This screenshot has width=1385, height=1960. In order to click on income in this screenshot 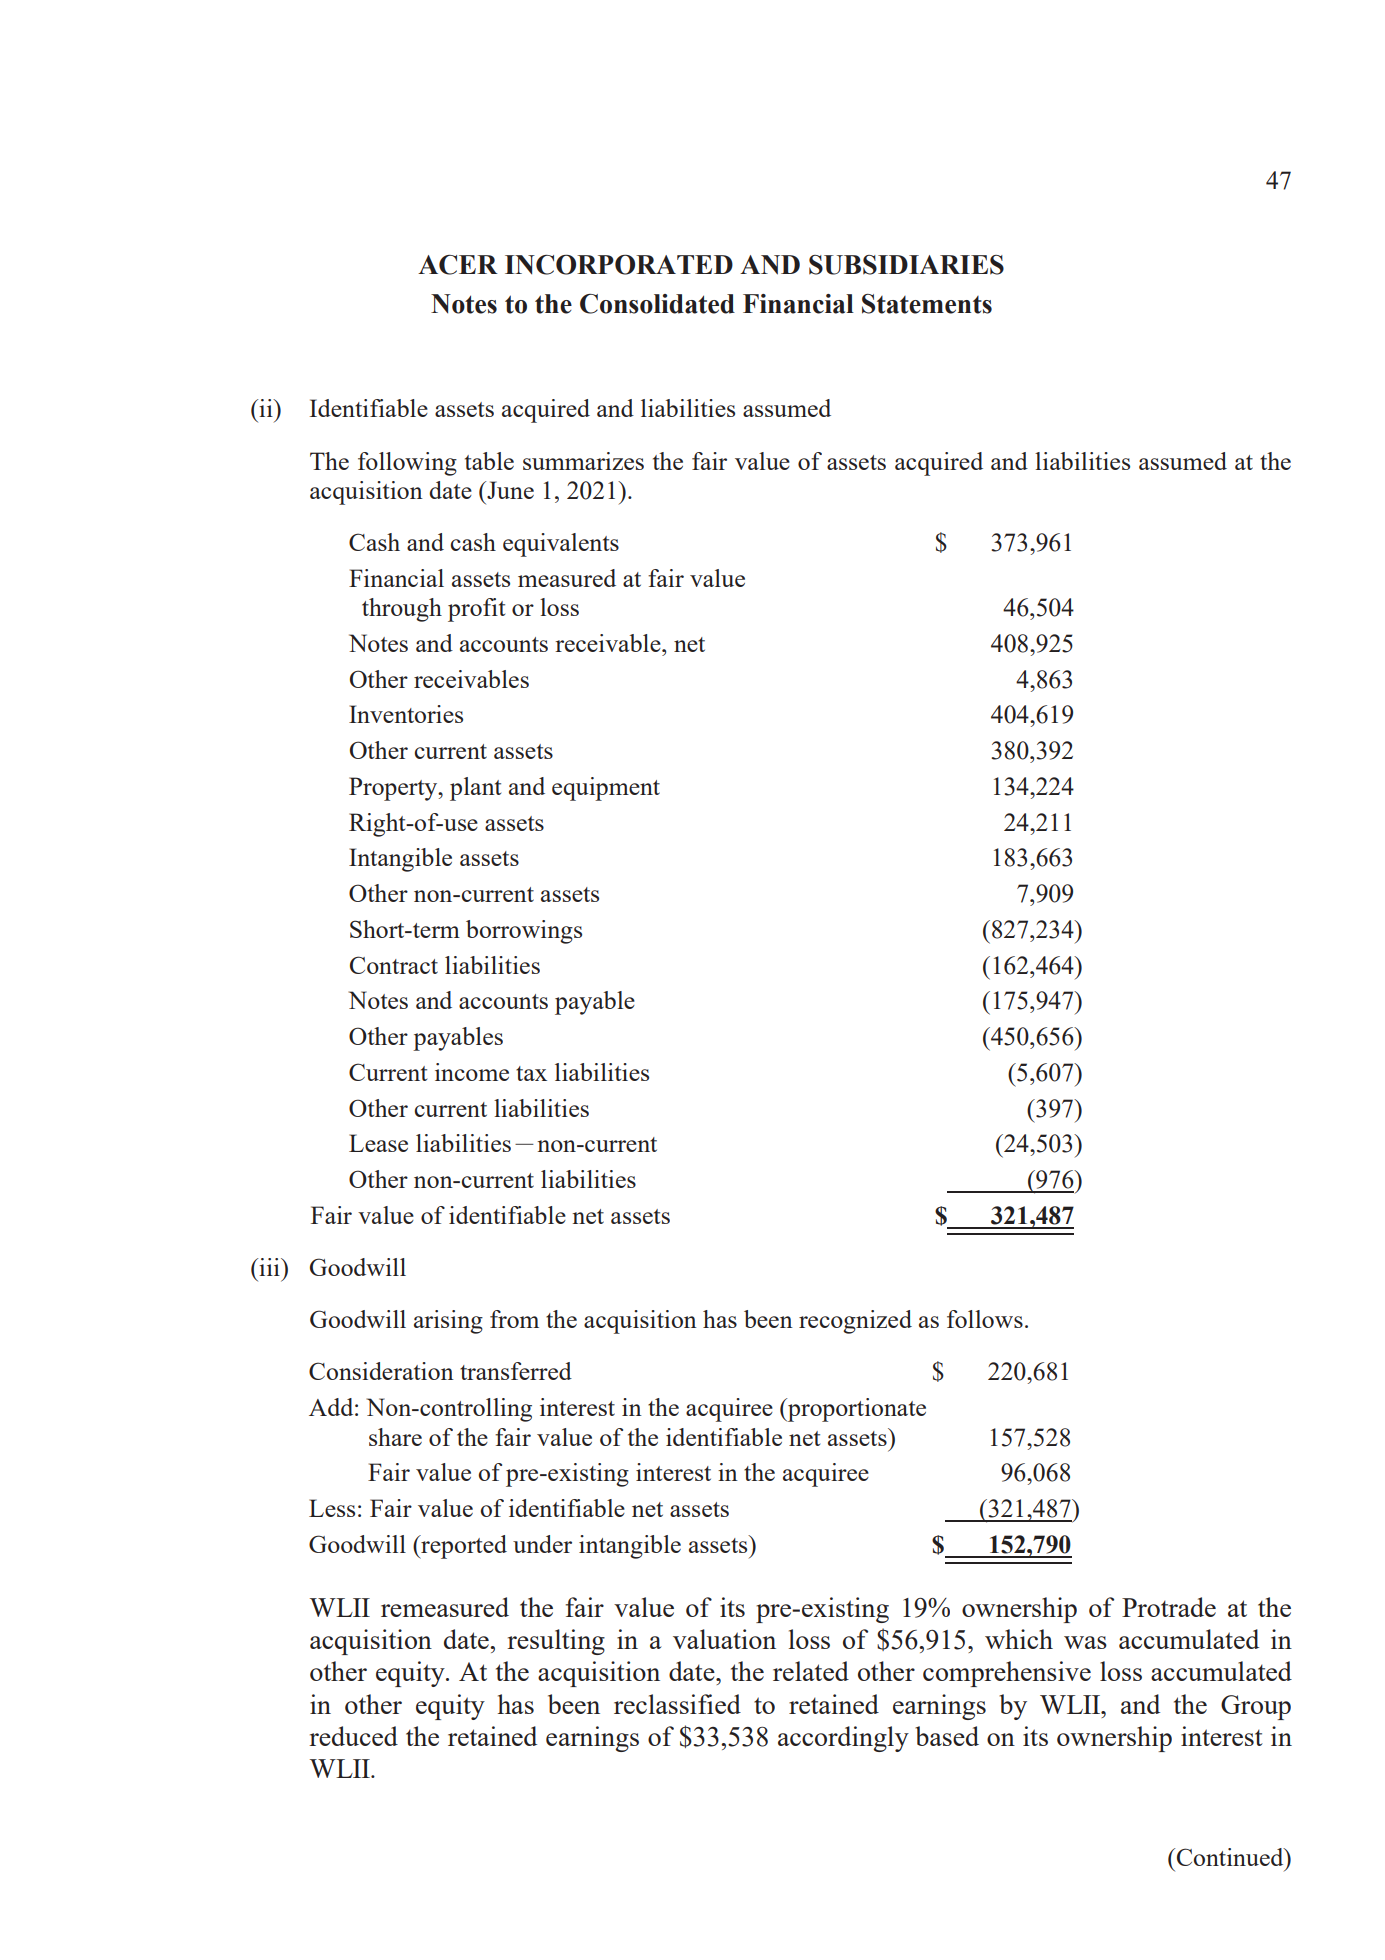, I will do `click(472, 1072)`.
